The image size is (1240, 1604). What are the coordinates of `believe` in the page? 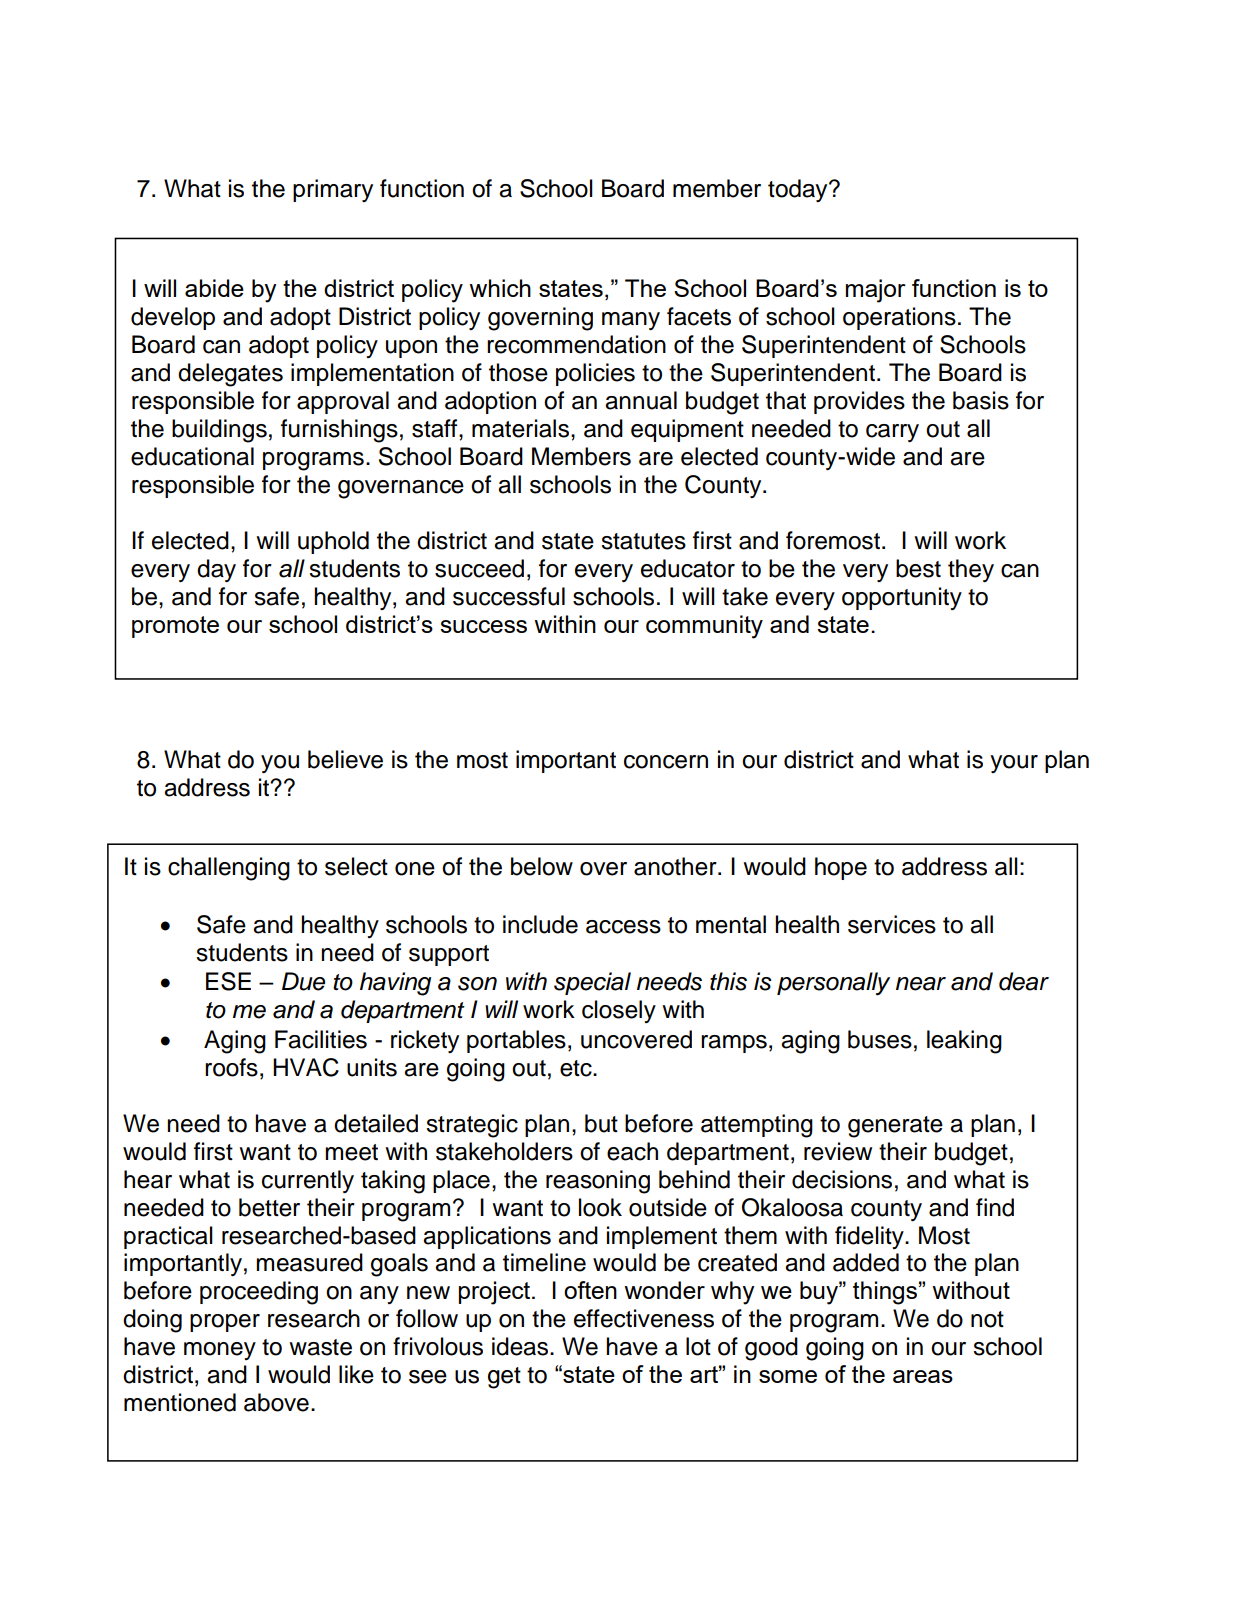 It's located at (345, 759).
